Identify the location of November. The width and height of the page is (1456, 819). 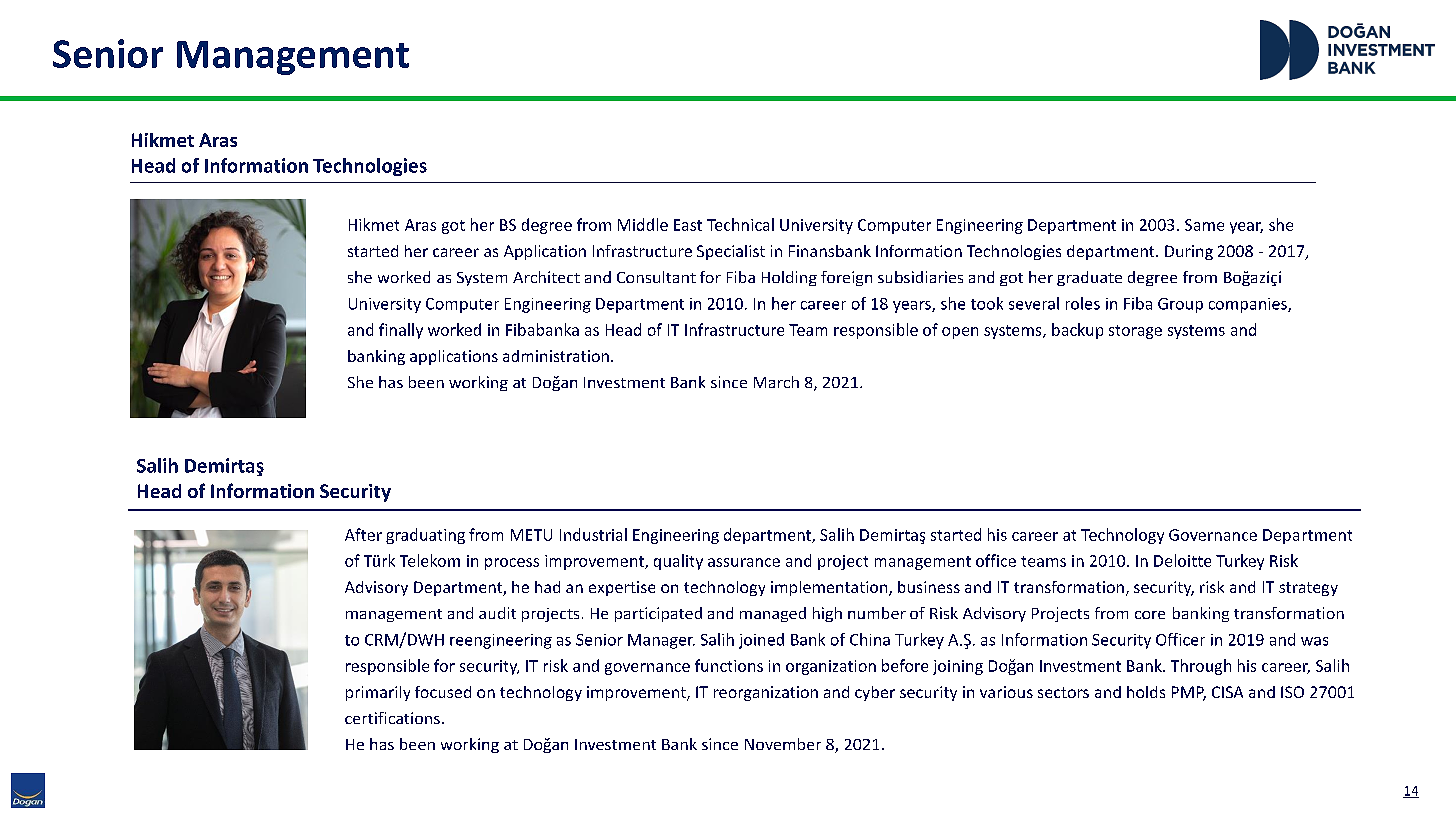
(783, 744).
